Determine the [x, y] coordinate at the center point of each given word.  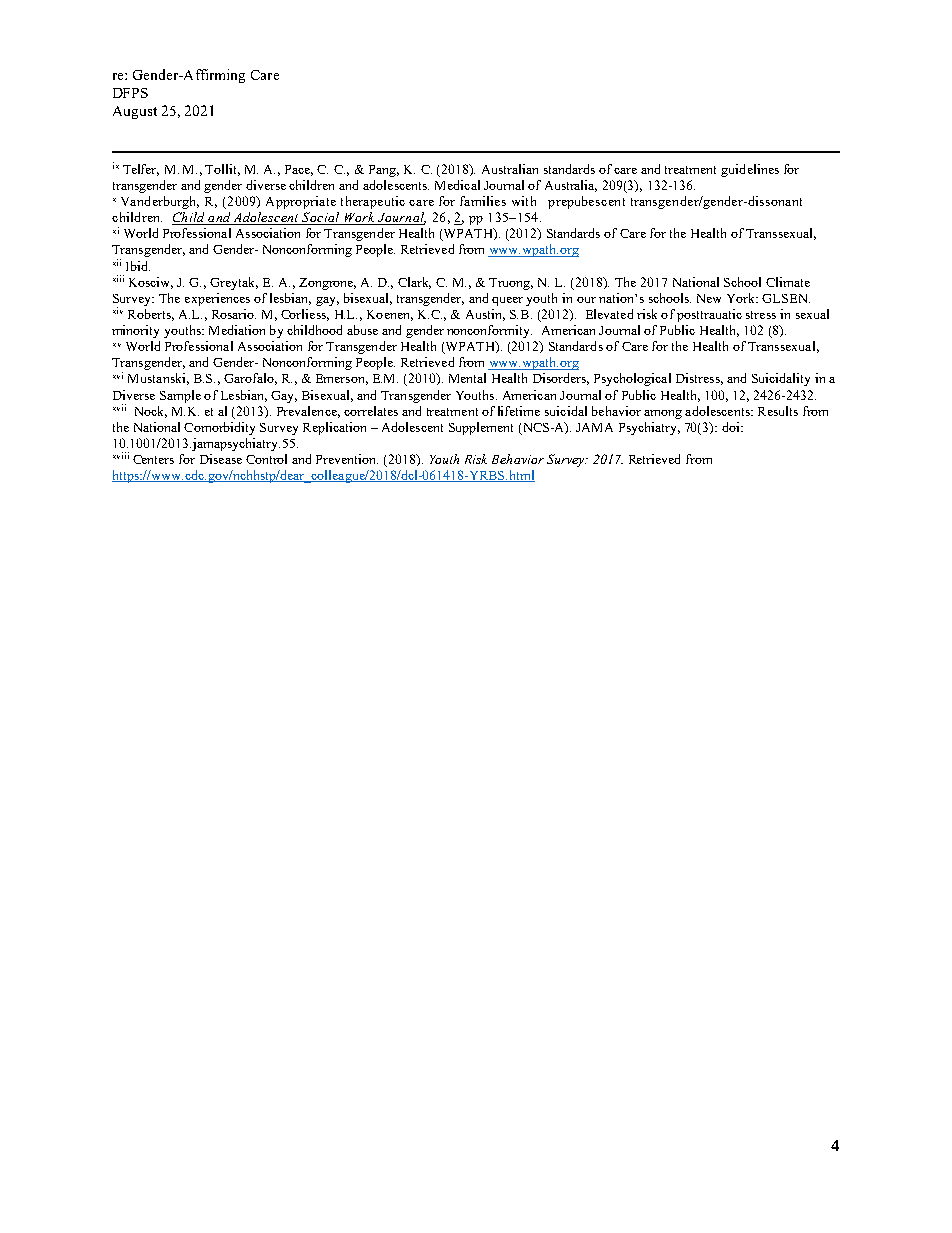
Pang [384, 171]
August [135, 112]
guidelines [750, 170]
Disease [221, 459]
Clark [414, 283]
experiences [217, 299]
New [709, 298]
